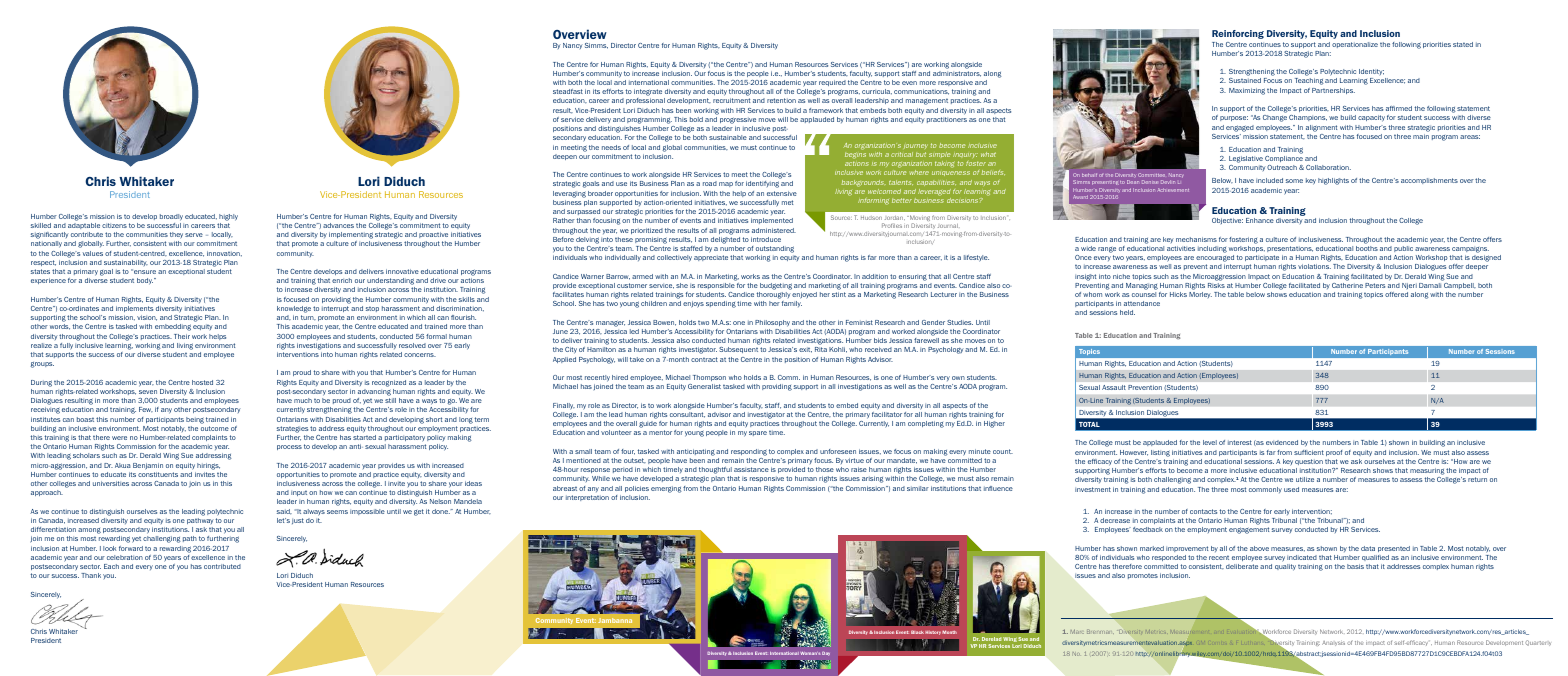  I want to click on steadfast, so click(568, 91).
